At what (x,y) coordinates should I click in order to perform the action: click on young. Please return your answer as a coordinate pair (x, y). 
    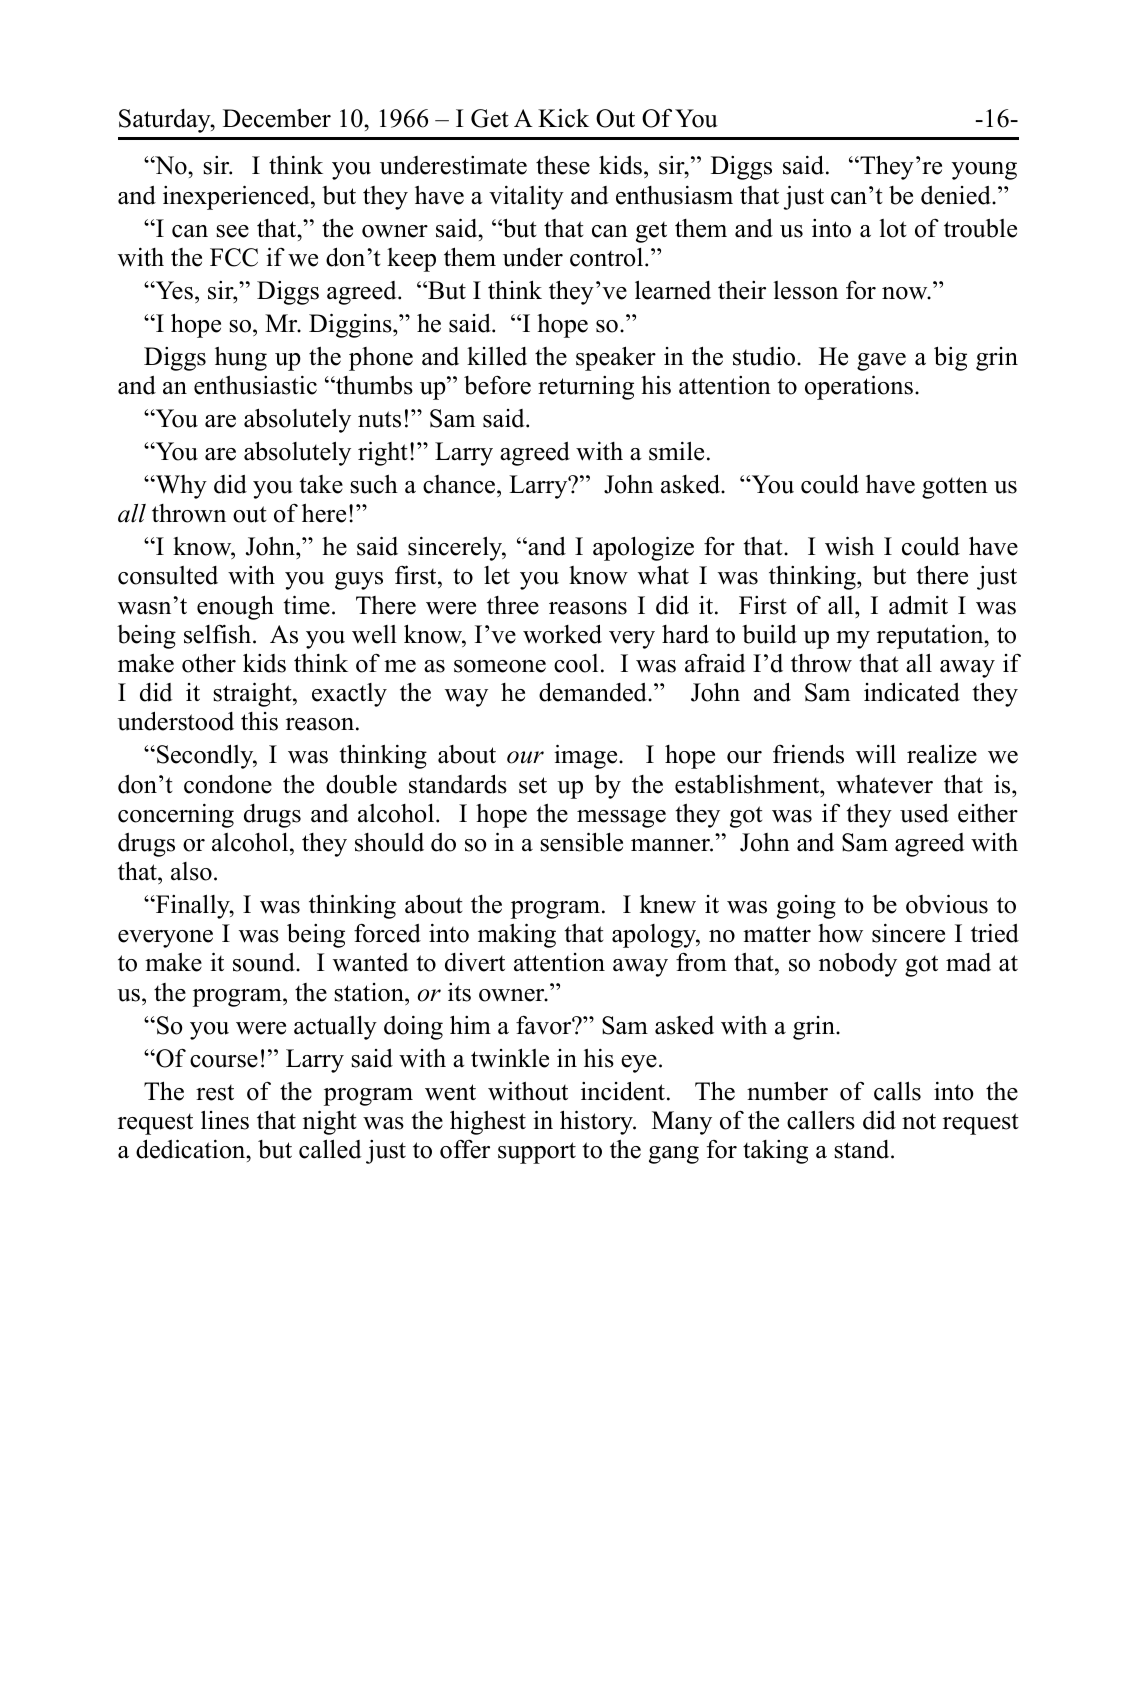
    Looking at the image, I should click on (984, 171).
